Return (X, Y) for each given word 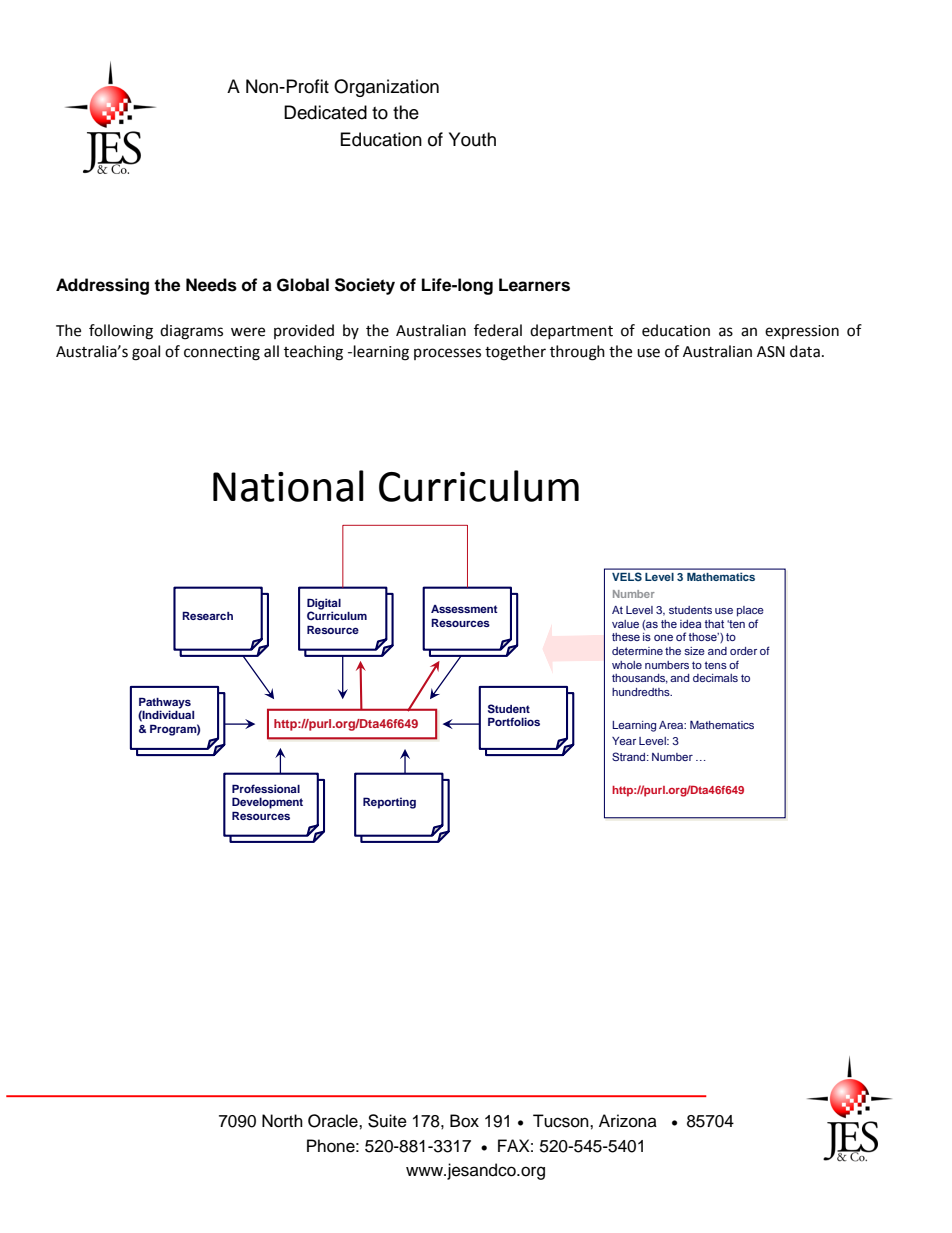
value (625, 624)
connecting (222, 353)
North (282, 1121)
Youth (472, 139)
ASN (771, 352)
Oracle (334, 1121)
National (288, 486)
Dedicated (325, 112)
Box (464, 1121)
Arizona (628, 1121)
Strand (630, 756)
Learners (534, 285)
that (714, 624)
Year (624, 741)
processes (447, 354)
